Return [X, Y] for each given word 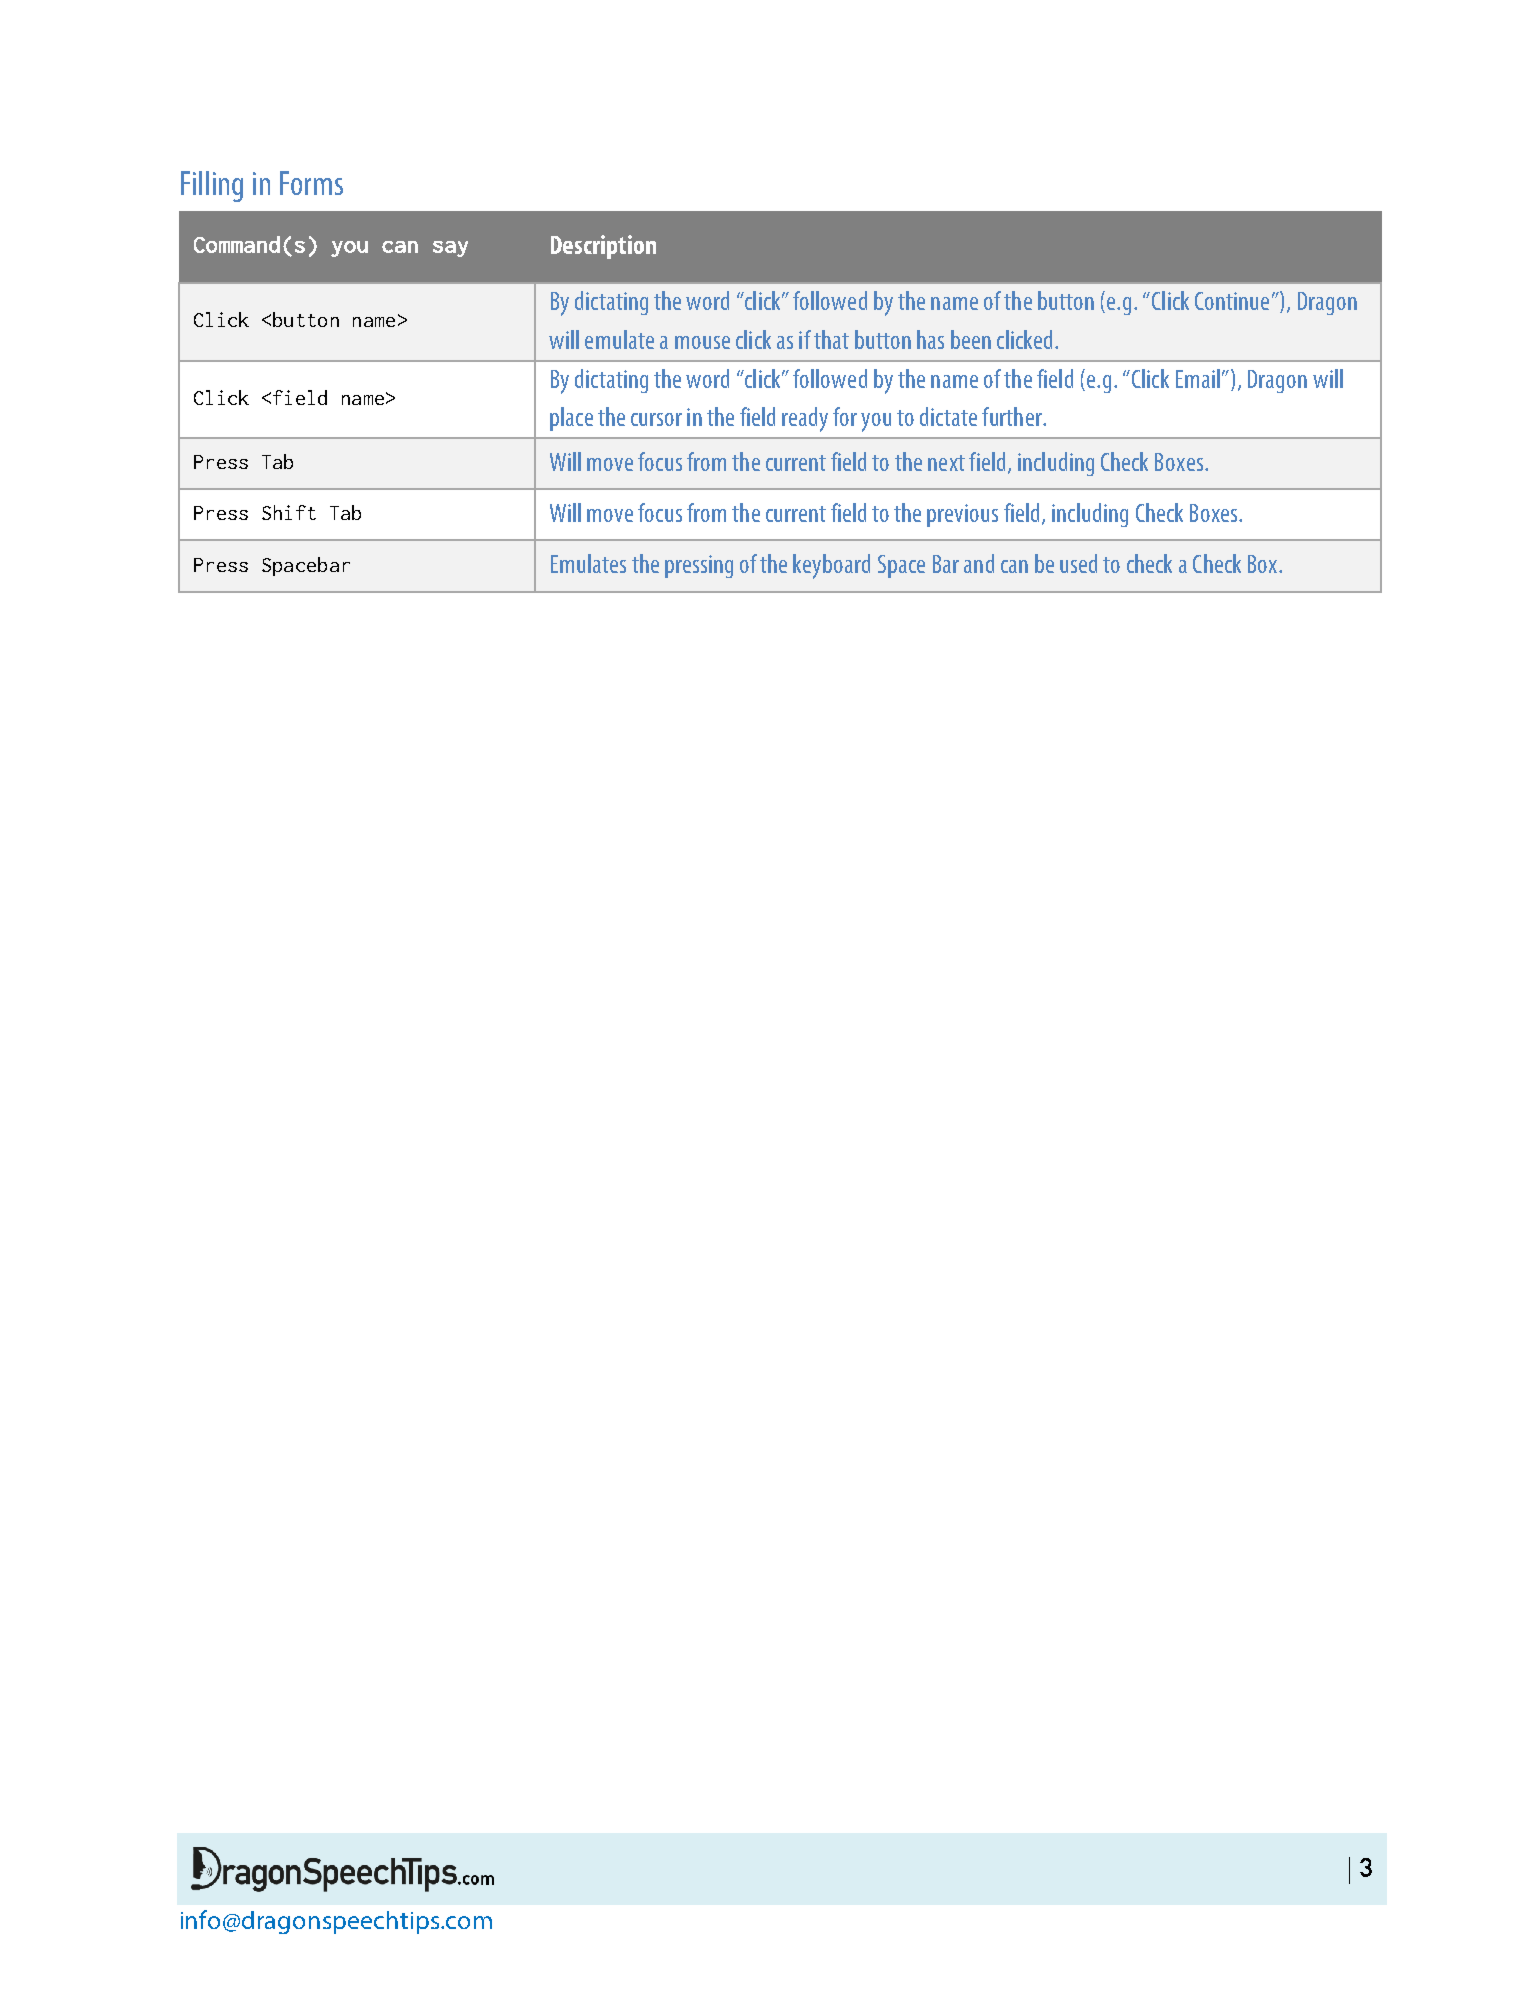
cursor [656, 419]
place [571, 419]
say [450, 249]
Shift [289, 512]
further [1013, 416]
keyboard [831, 566]
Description [603, 247]
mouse [702, 342]
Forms [311, 183]
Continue [1232, 301]
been [971, 339]
